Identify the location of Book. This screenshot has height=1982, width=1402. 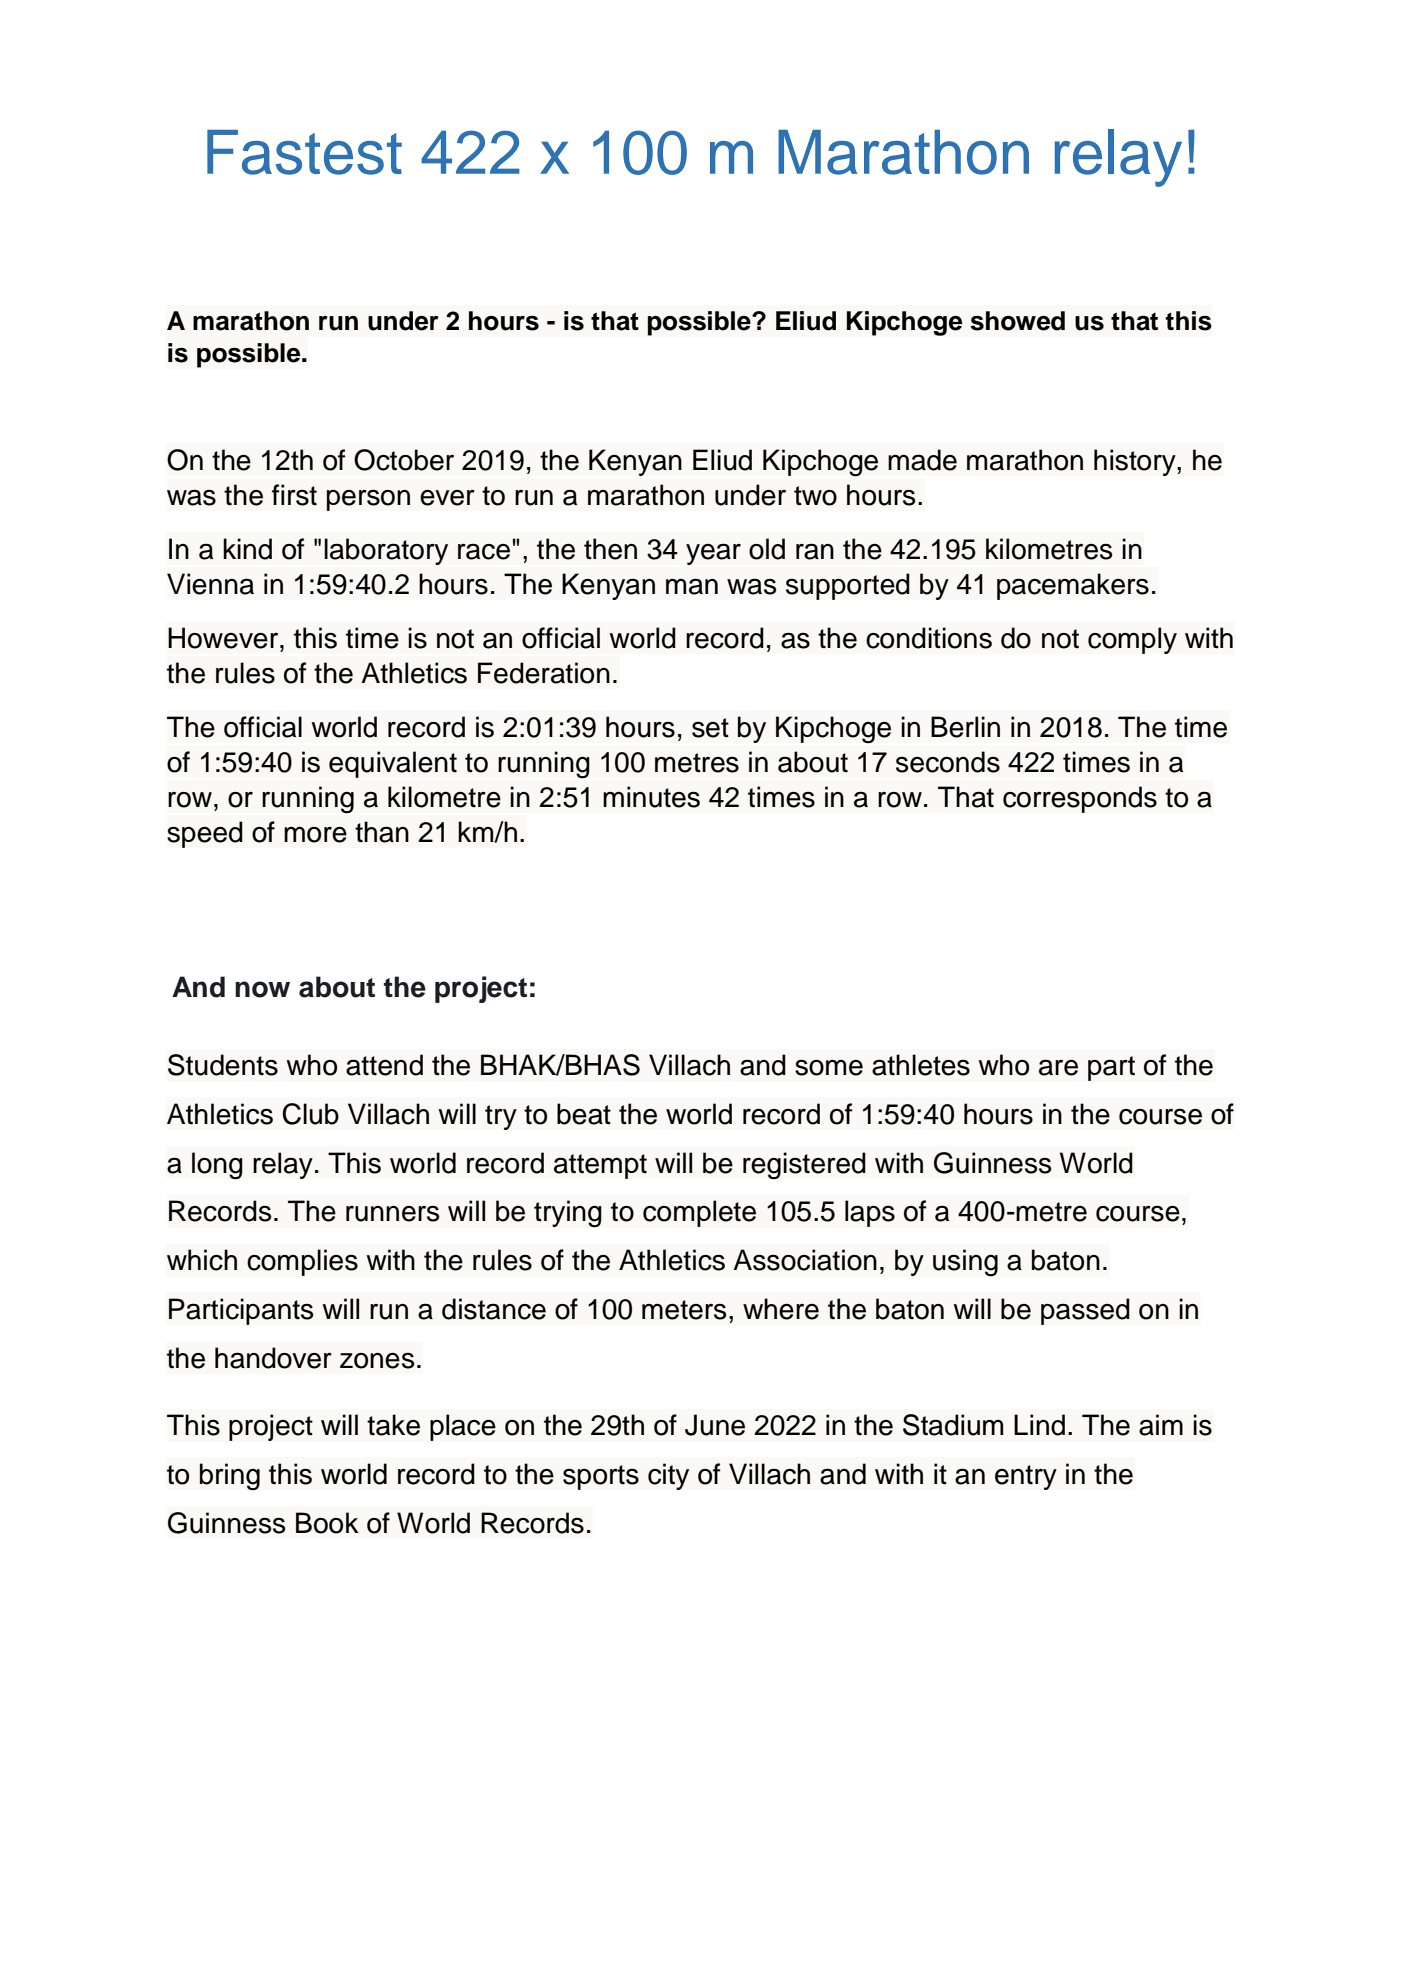
(327, 1523).
